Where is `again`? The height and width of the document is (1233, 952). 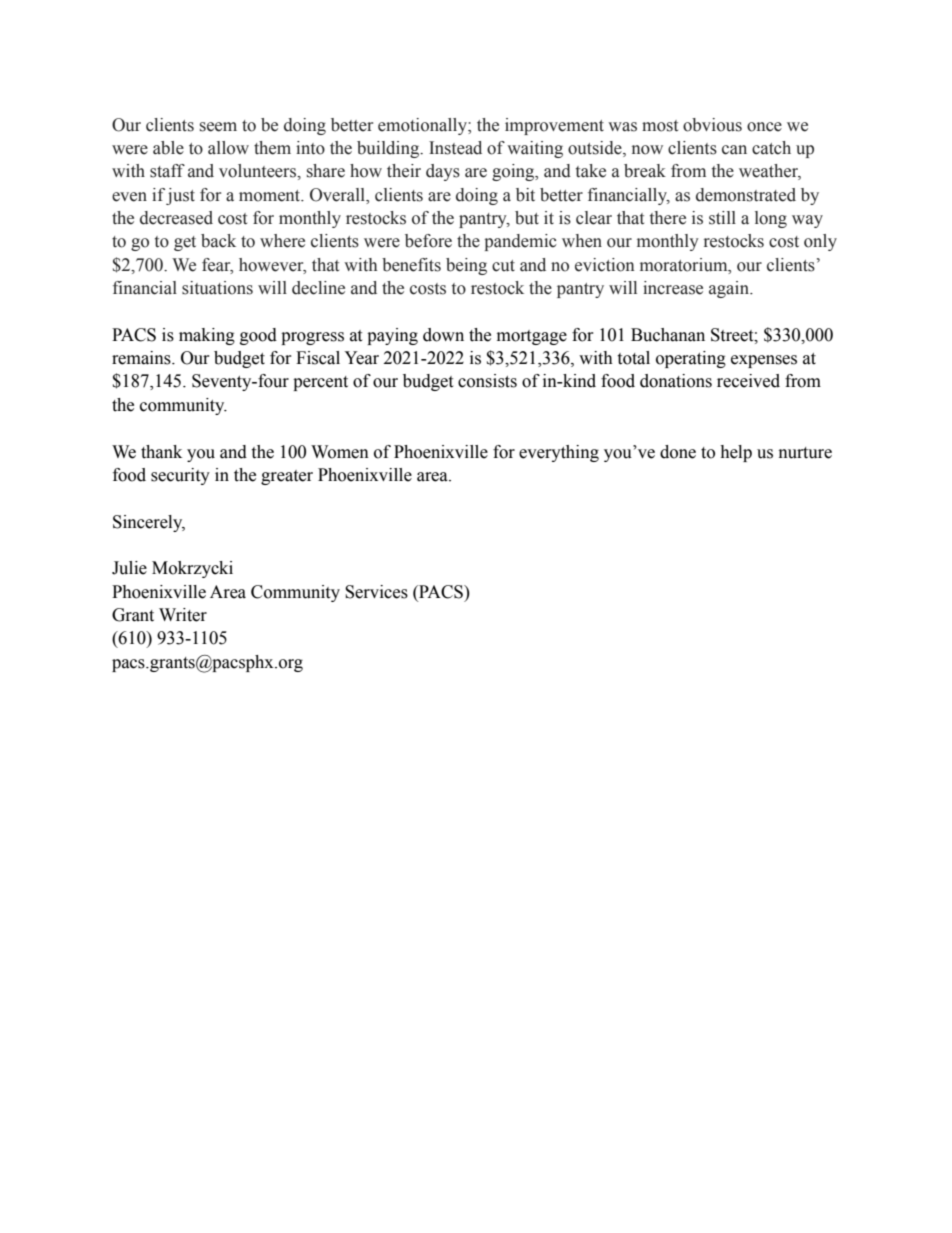 again is located at coordinates (730, 289).
